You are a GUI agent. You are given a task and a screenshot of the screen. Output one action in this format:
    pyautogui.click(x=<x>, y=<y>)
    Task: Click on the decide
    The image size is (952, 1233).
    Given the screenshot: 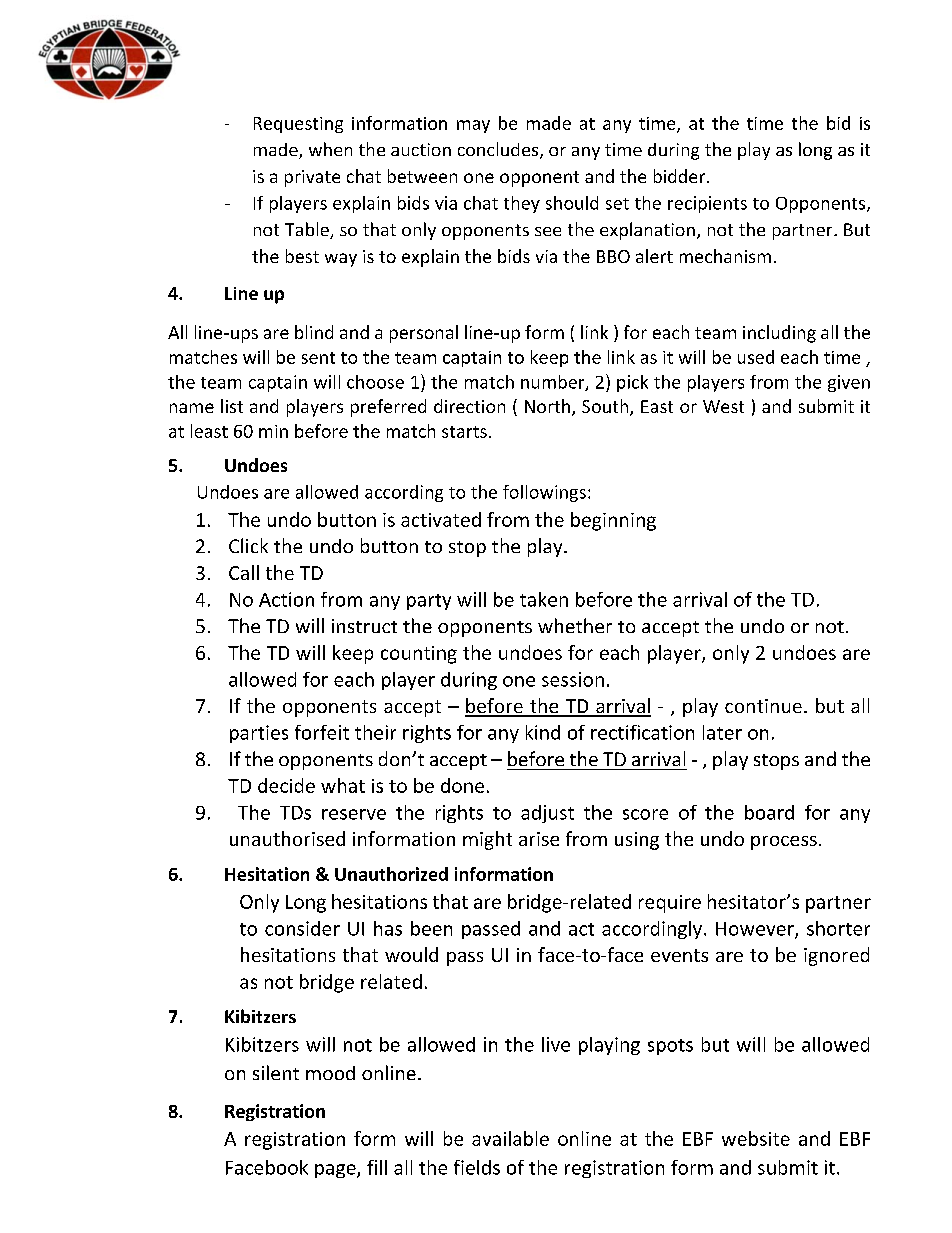 What is the action you would take?
    pyautogui.click(x=286, y=785)
